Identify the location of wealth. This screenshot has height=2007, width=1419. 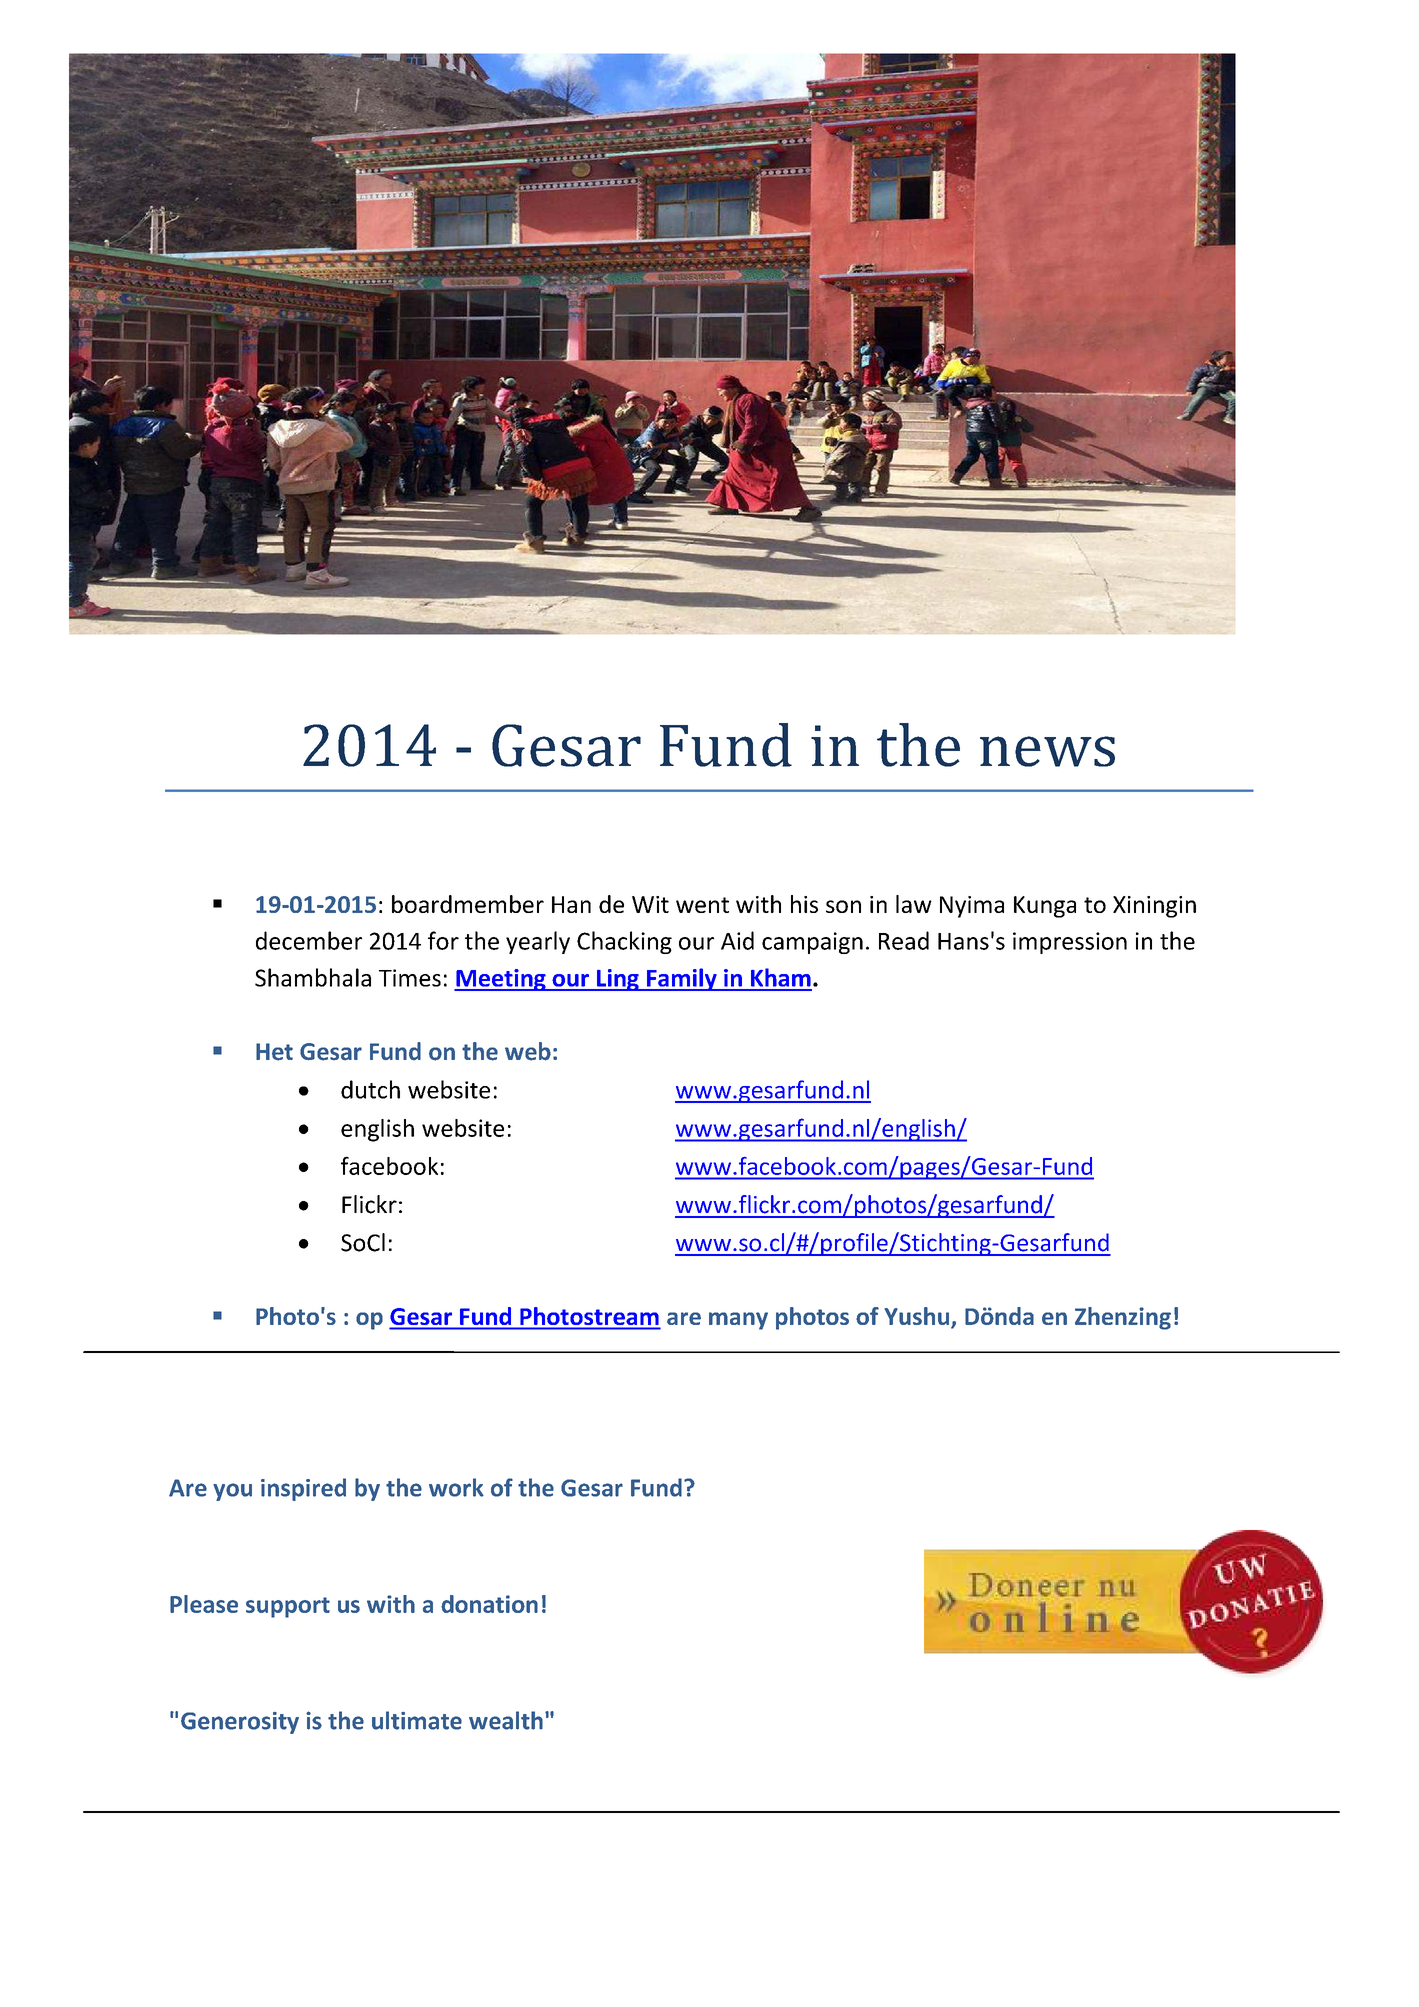
(506, 1720).
